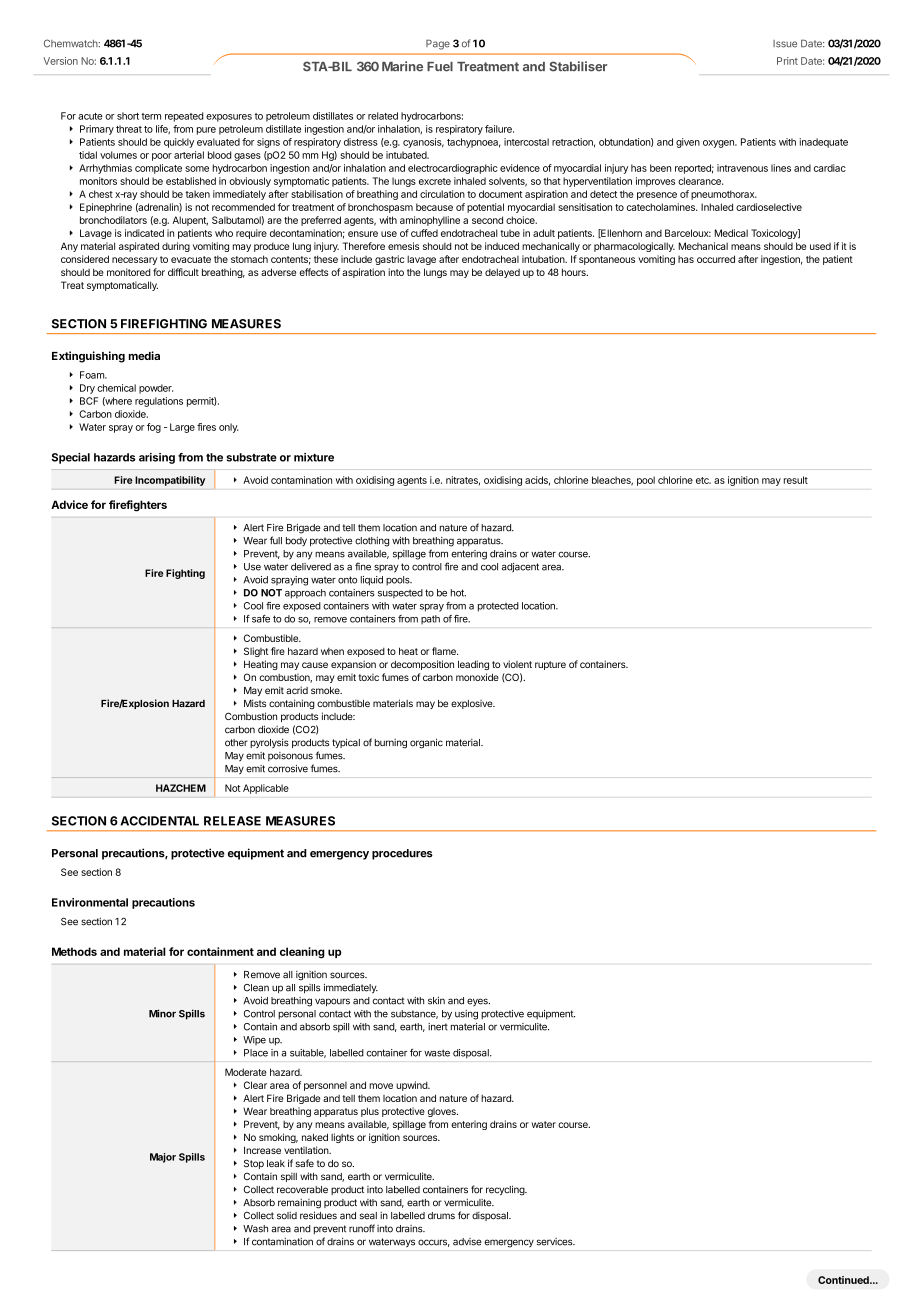 The image size is (924, 1308). I want to click on Print, so click(787, 61).
